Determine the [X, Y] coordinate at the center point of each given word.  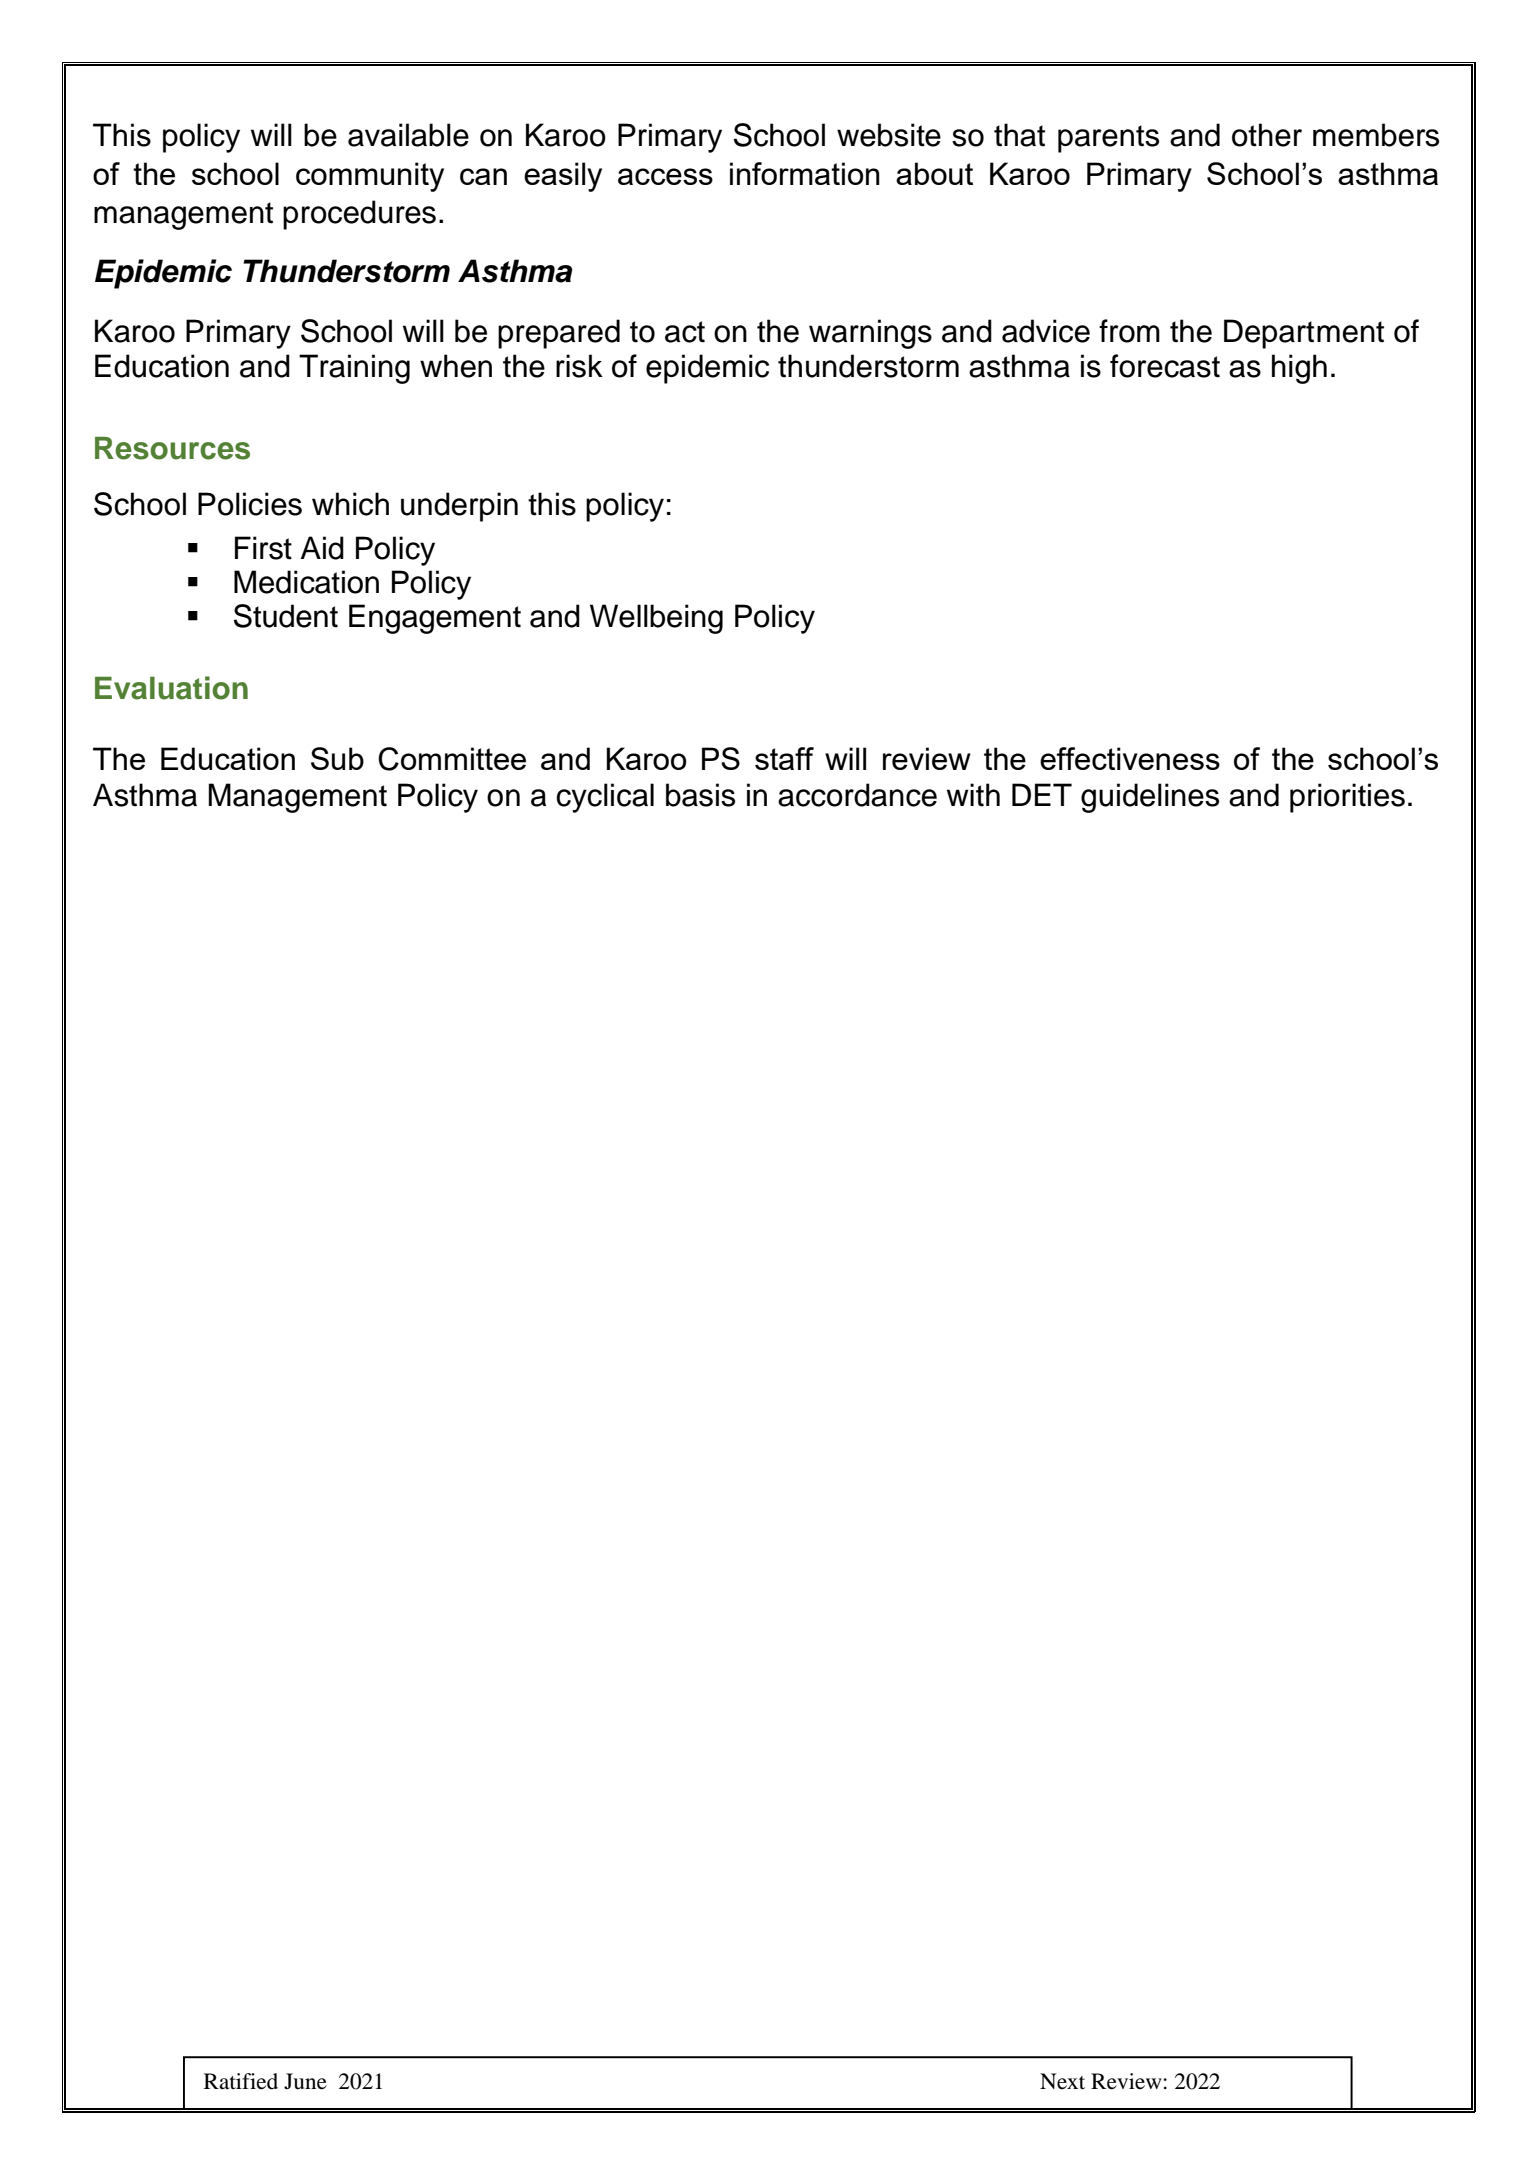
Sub [337, 758]
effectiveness [1130, 758]
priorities [1347, 798]
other [1267, 135]
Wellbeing [656, 619]
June [305, 2081]
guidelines [1150, 798]
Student [286, 616]
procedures [359, 215]
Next [1062, 2081]
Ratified [241, 2081]
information [805, 173]
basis [700, 795]
